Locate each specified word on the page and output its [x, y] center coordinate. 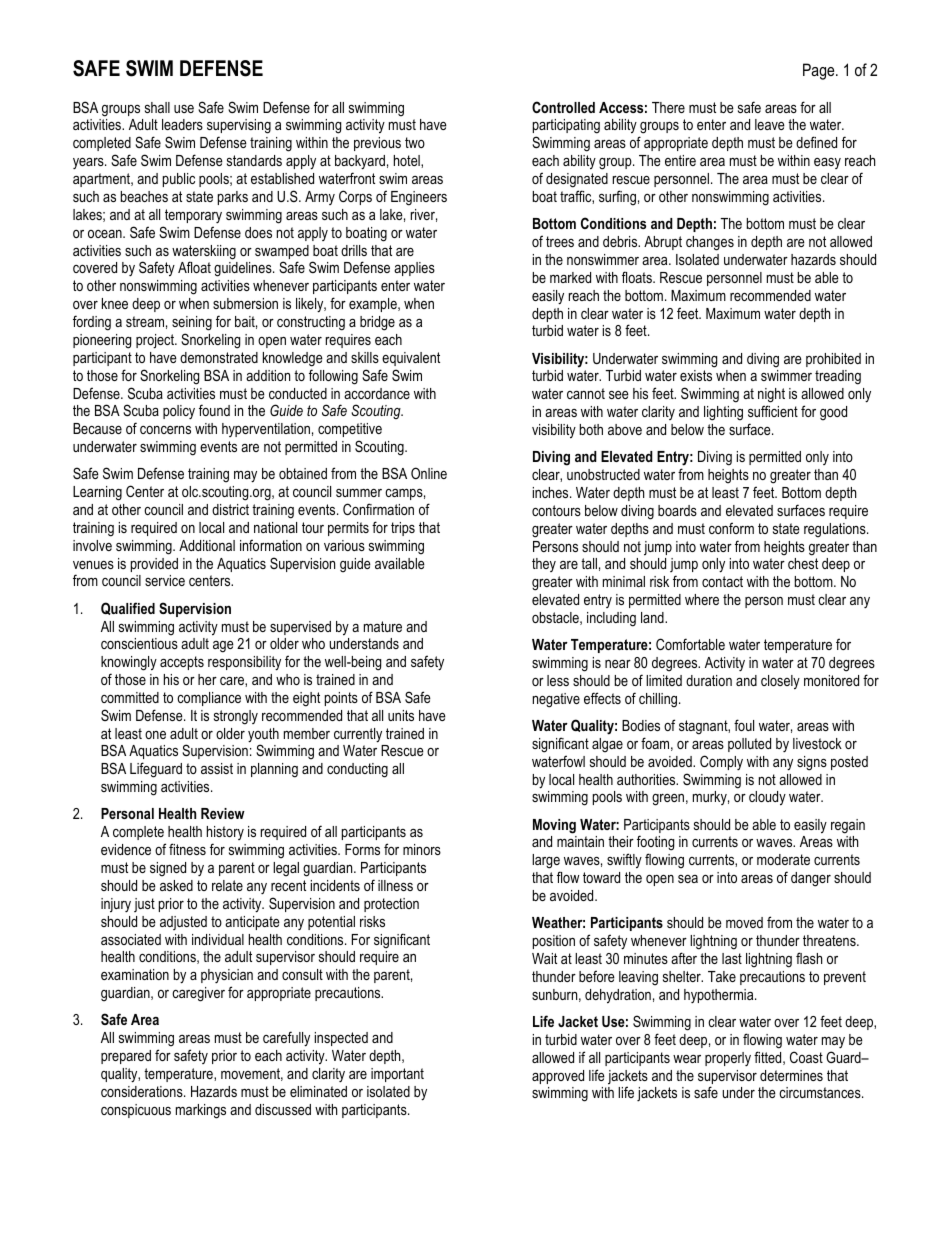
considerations [143, 1091]
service [165, 580]
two [415, 142]
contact [722, 581]
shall [157, 107]
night [771, 397]
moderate [783, 859]
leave [770, 124]
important [397, 1075]
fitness [187, 849]
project [156, 341]
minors [422, 849]
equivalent [411, 359]
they [544, 565]
